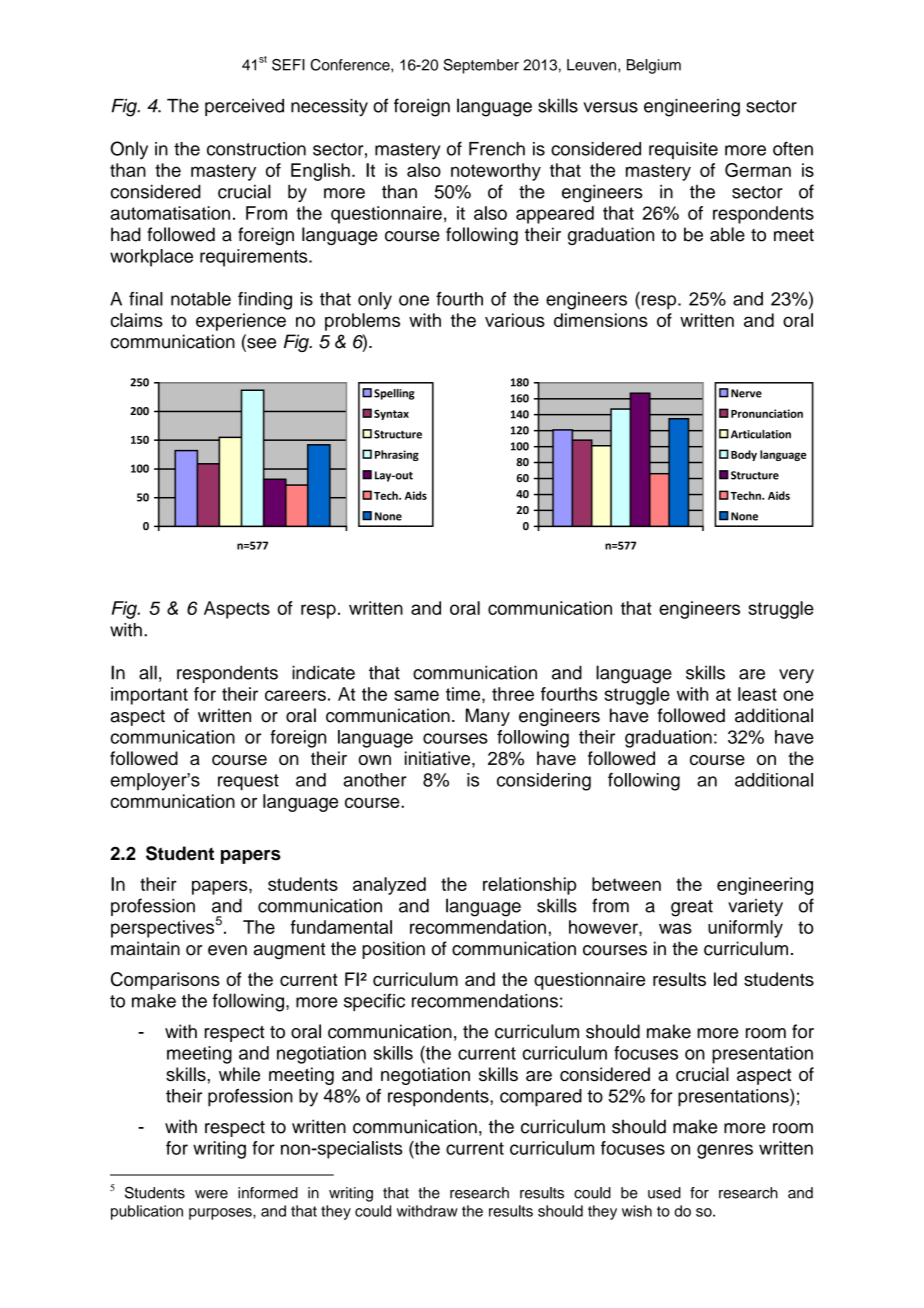 The image size is (924, 1308). I want to click on September, so click(481, 66).
